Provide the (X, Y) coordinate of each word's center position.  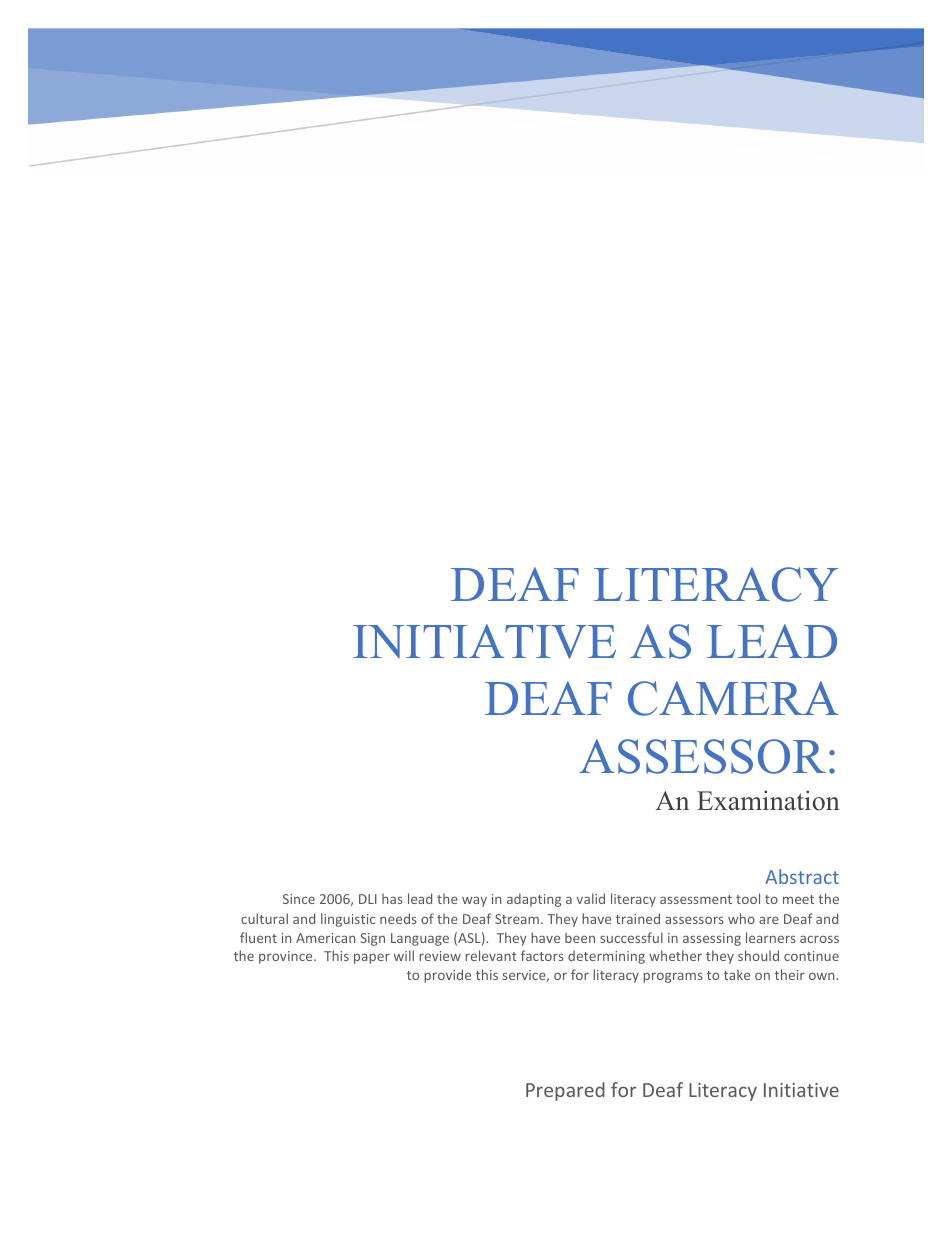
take (737, 974)
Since (299, 899)
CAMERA (733, 698)
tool (748, 898)
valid (590, 898)
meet (798, 899)
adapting (534, 900)
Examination (768, 800)
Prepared (565, 1091)
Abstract (802, 876)
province (287, 957)
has (392, 898)
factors (542, 955)
